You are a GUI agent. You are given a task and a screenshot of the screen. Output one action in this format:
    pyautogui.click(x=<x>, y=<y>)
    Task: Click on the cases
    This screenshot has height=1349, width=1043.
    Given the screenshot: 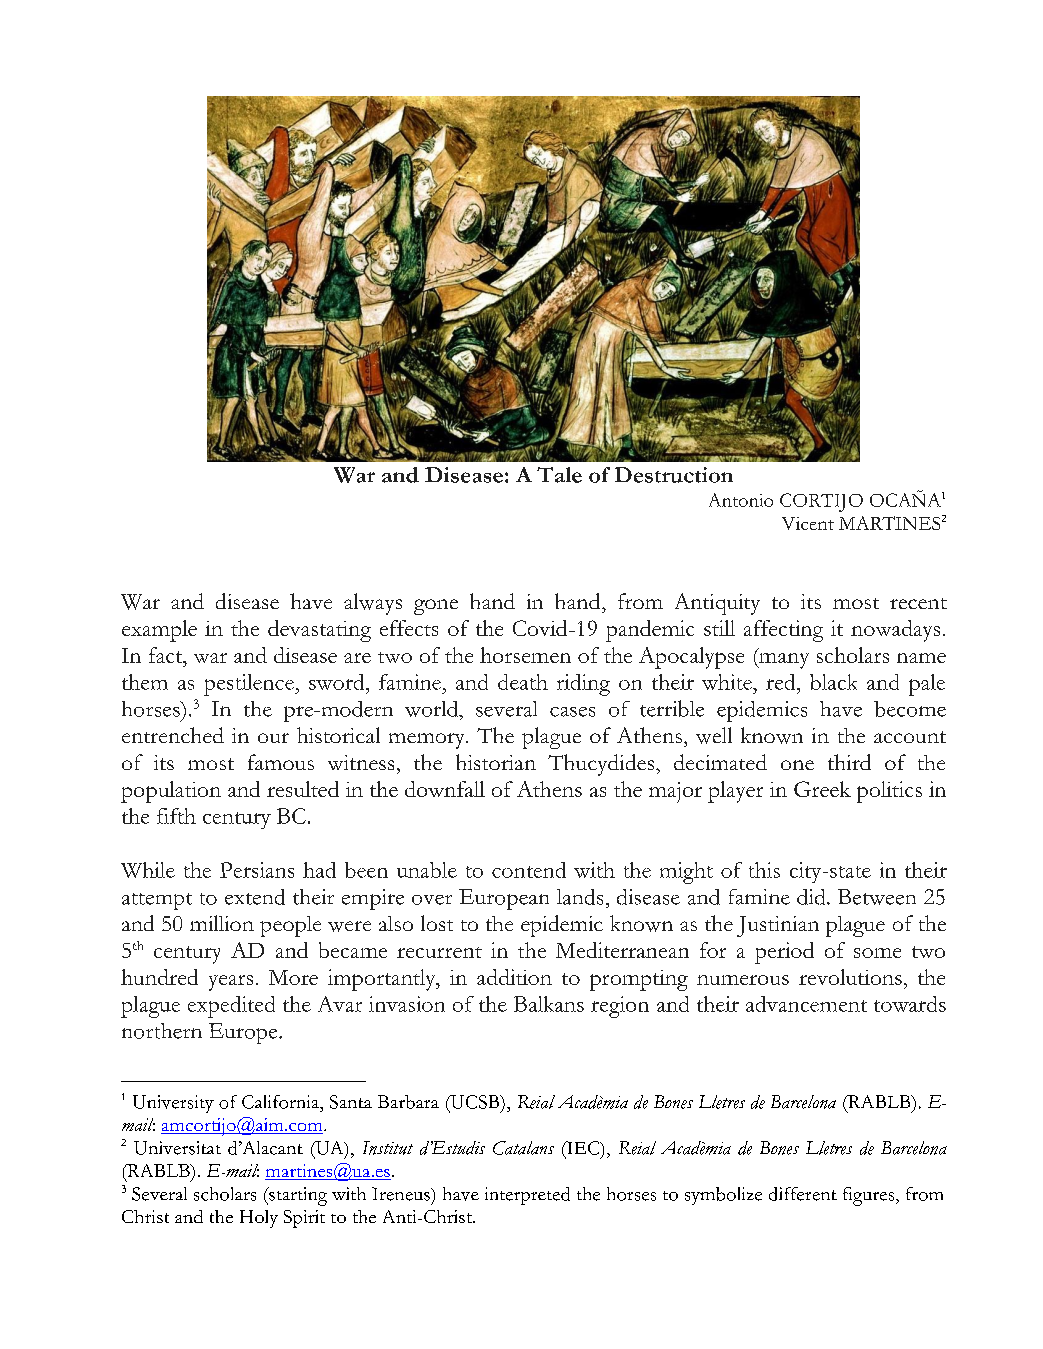 What is the action you would take?
    pyautogui.click(x=572, y=712)
